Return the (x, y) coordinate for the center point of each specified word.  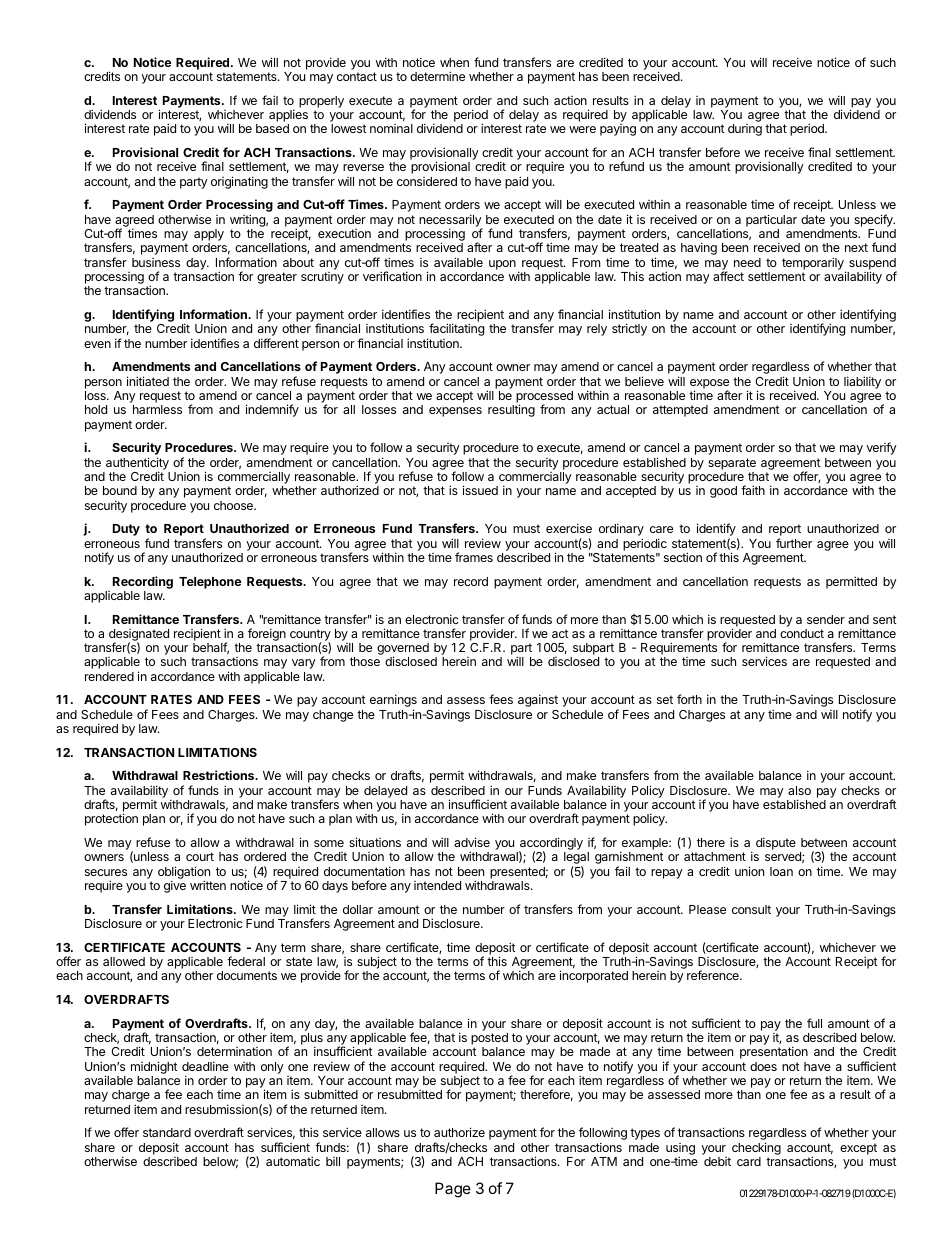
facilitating (455, 331)
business (156, 262)
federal (246, 961)
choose (234, 505)
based (272, 128)
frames (474, 557)
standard (167, 1132)
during (745, 130)
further (794, 543)
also (799, 790)
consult (751, 909)
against (538, 700)
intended (437, 885)
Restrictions (220, 775)
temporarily (814, 264)
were (582, 129)
